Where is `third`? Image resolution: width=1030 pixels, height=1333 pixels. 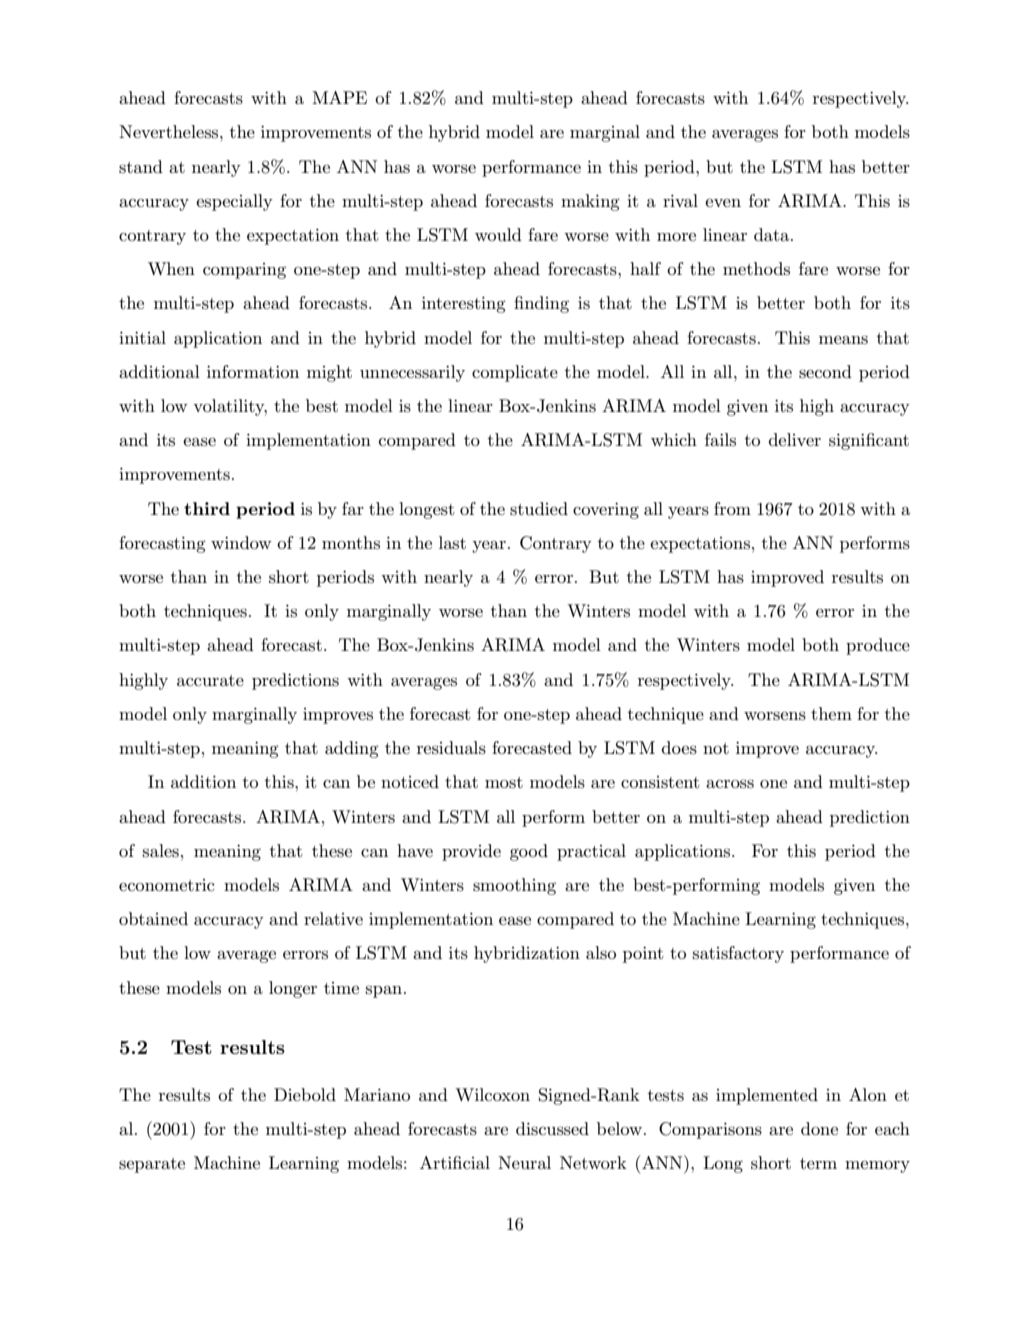 third is located at coordinates (207, 508).
